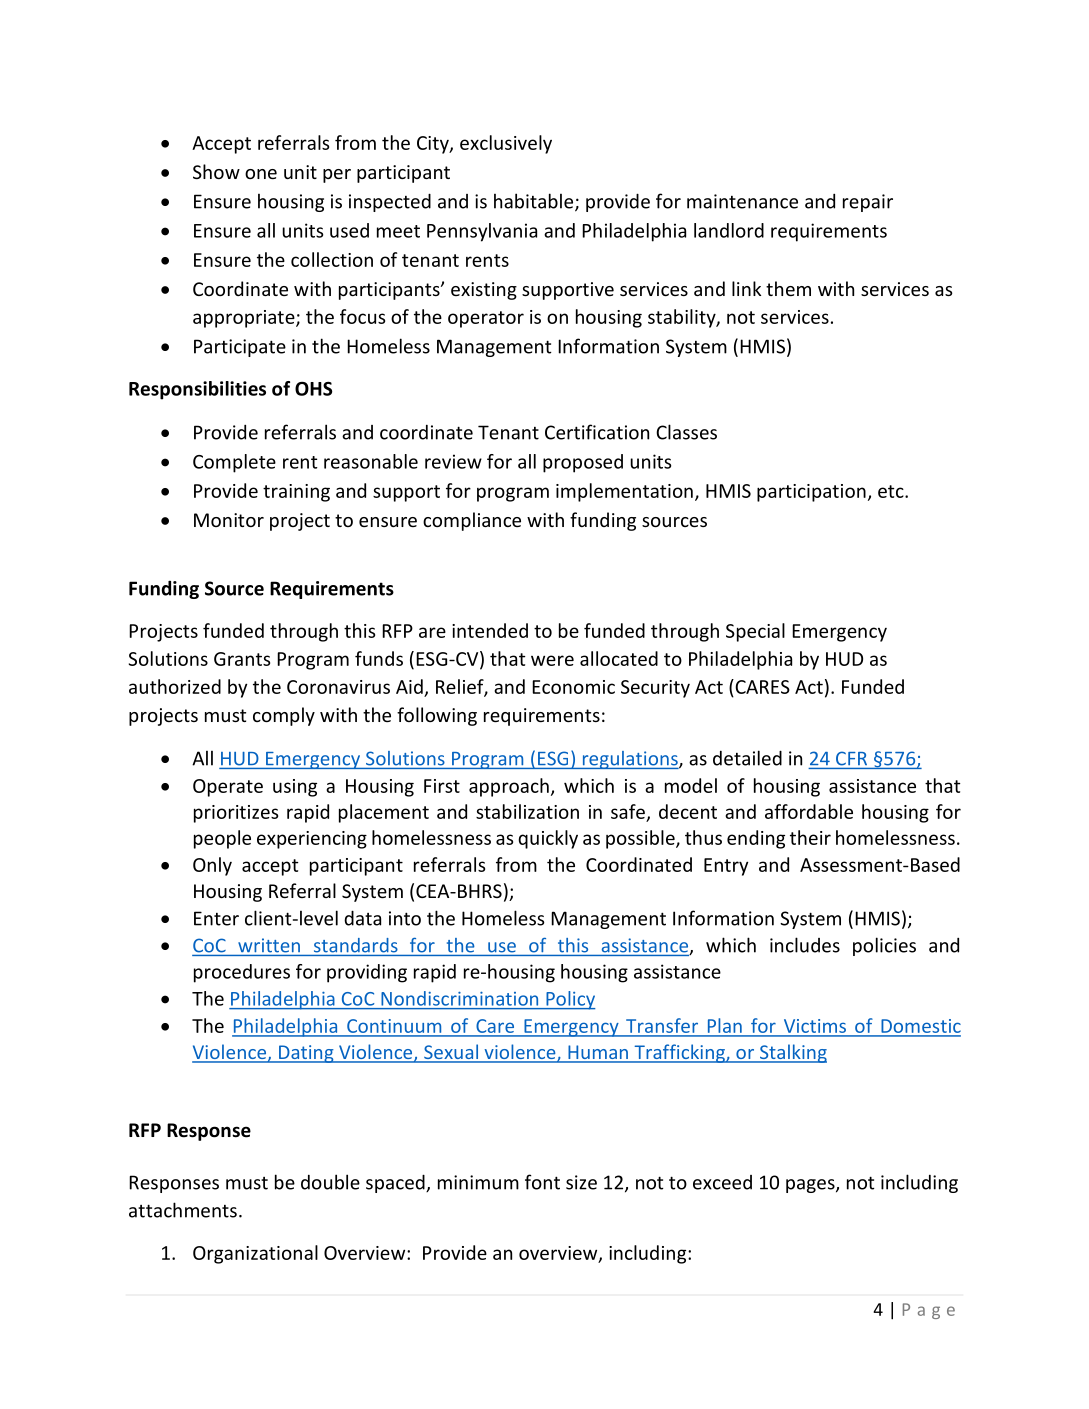 Image resolution: width=1089 pixels, height=1409 pixels. I want to click on Organizational, so click(255, 1254).
